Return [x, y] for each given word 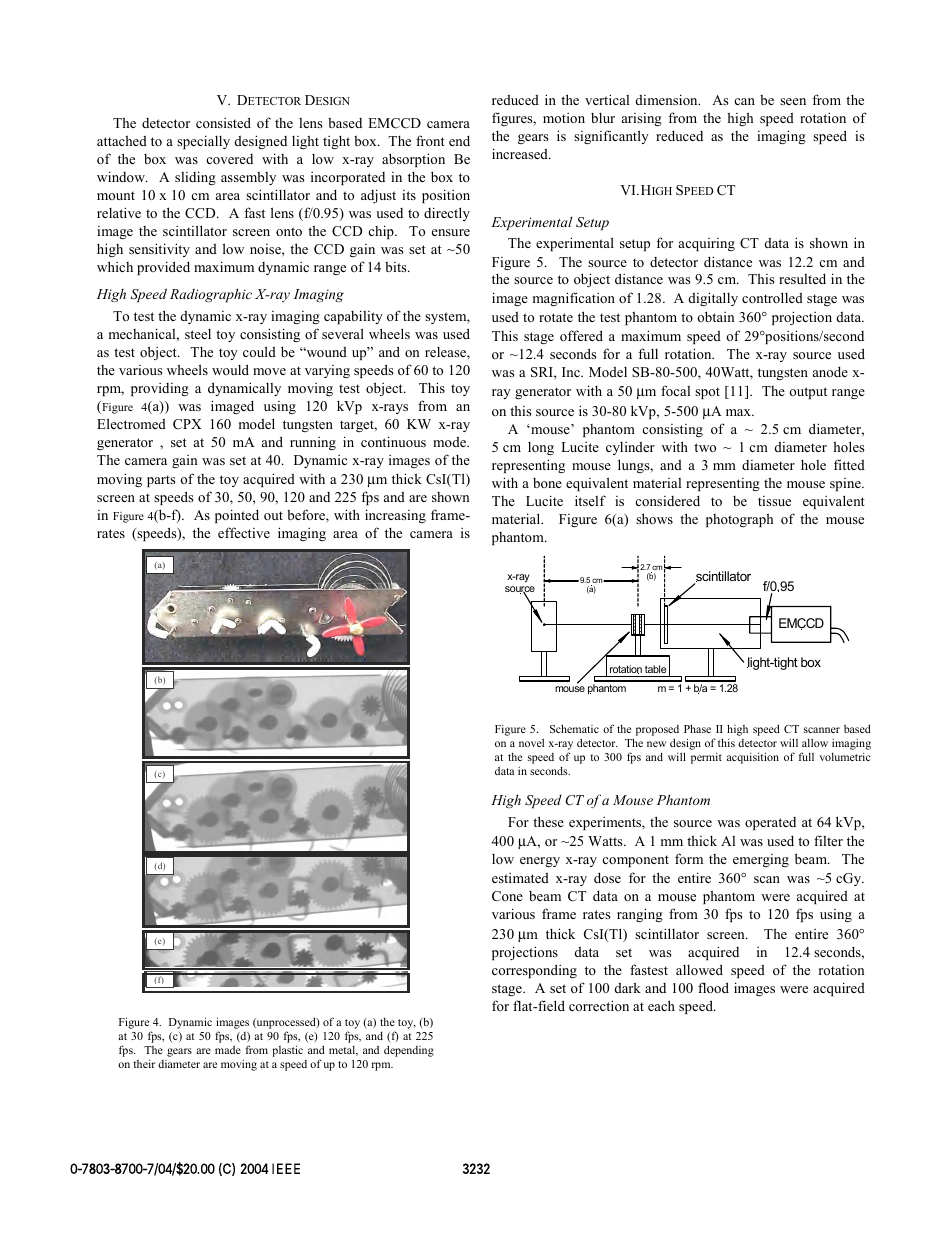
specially [203, 142]
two [705, 447]
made [228, 1050]
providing [160, 389]
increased [521, 153]
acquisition [753, 758]
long [541, 448]
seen [793, 101]
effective [244, 532]
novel [531, 742]
